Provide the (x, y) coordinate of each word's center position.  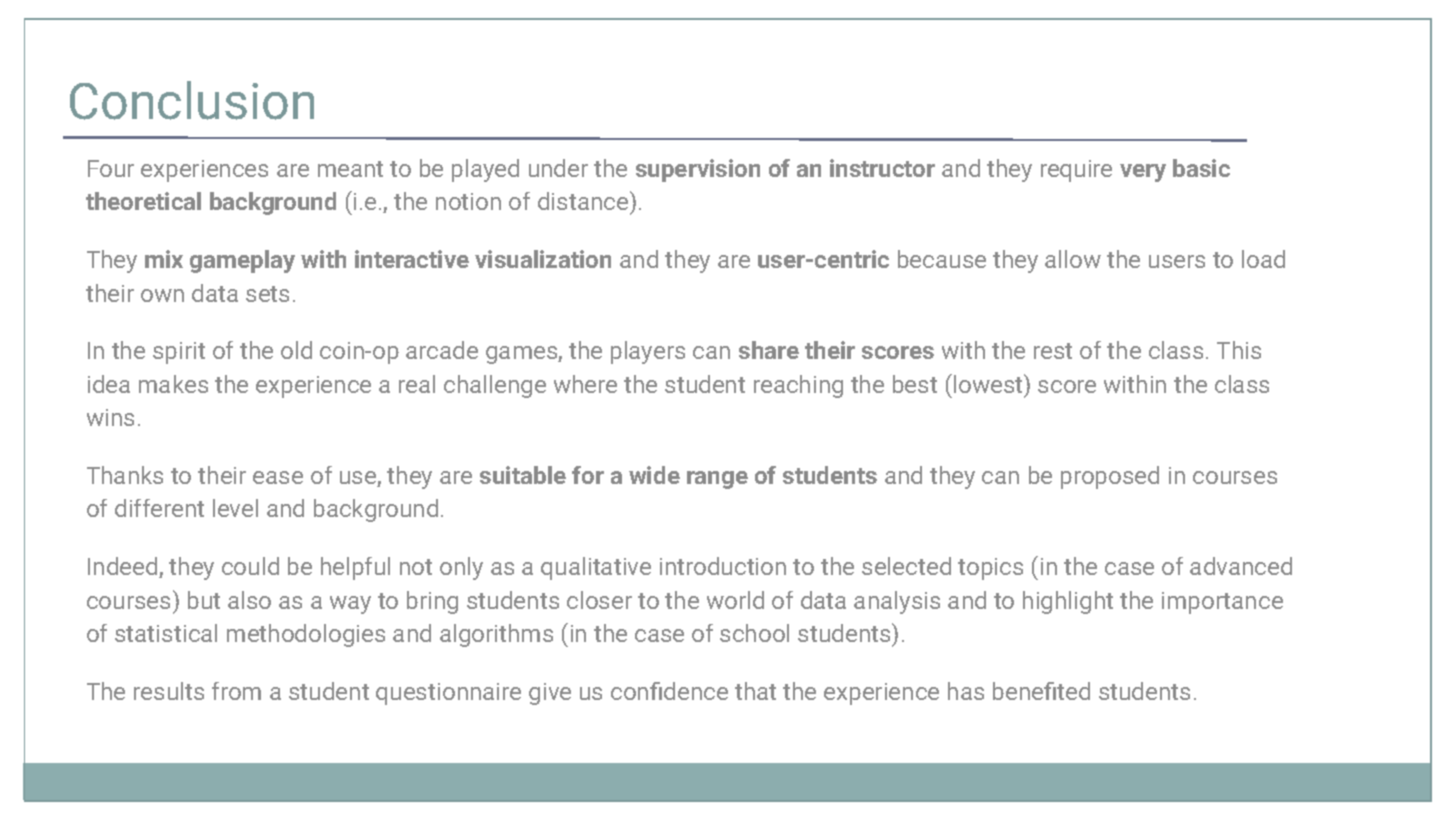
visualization (543, 259)
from (236, 691)
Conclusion (192, 100)
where (585, 384)
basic (1201, 168)
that (755, 691)
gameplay (242, 261)
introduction (723, 566)
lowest (989, 383)
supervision (698, 170)
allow (1073, 259)
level (235, 508)
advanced (1241, 566)
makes (173, 384)
